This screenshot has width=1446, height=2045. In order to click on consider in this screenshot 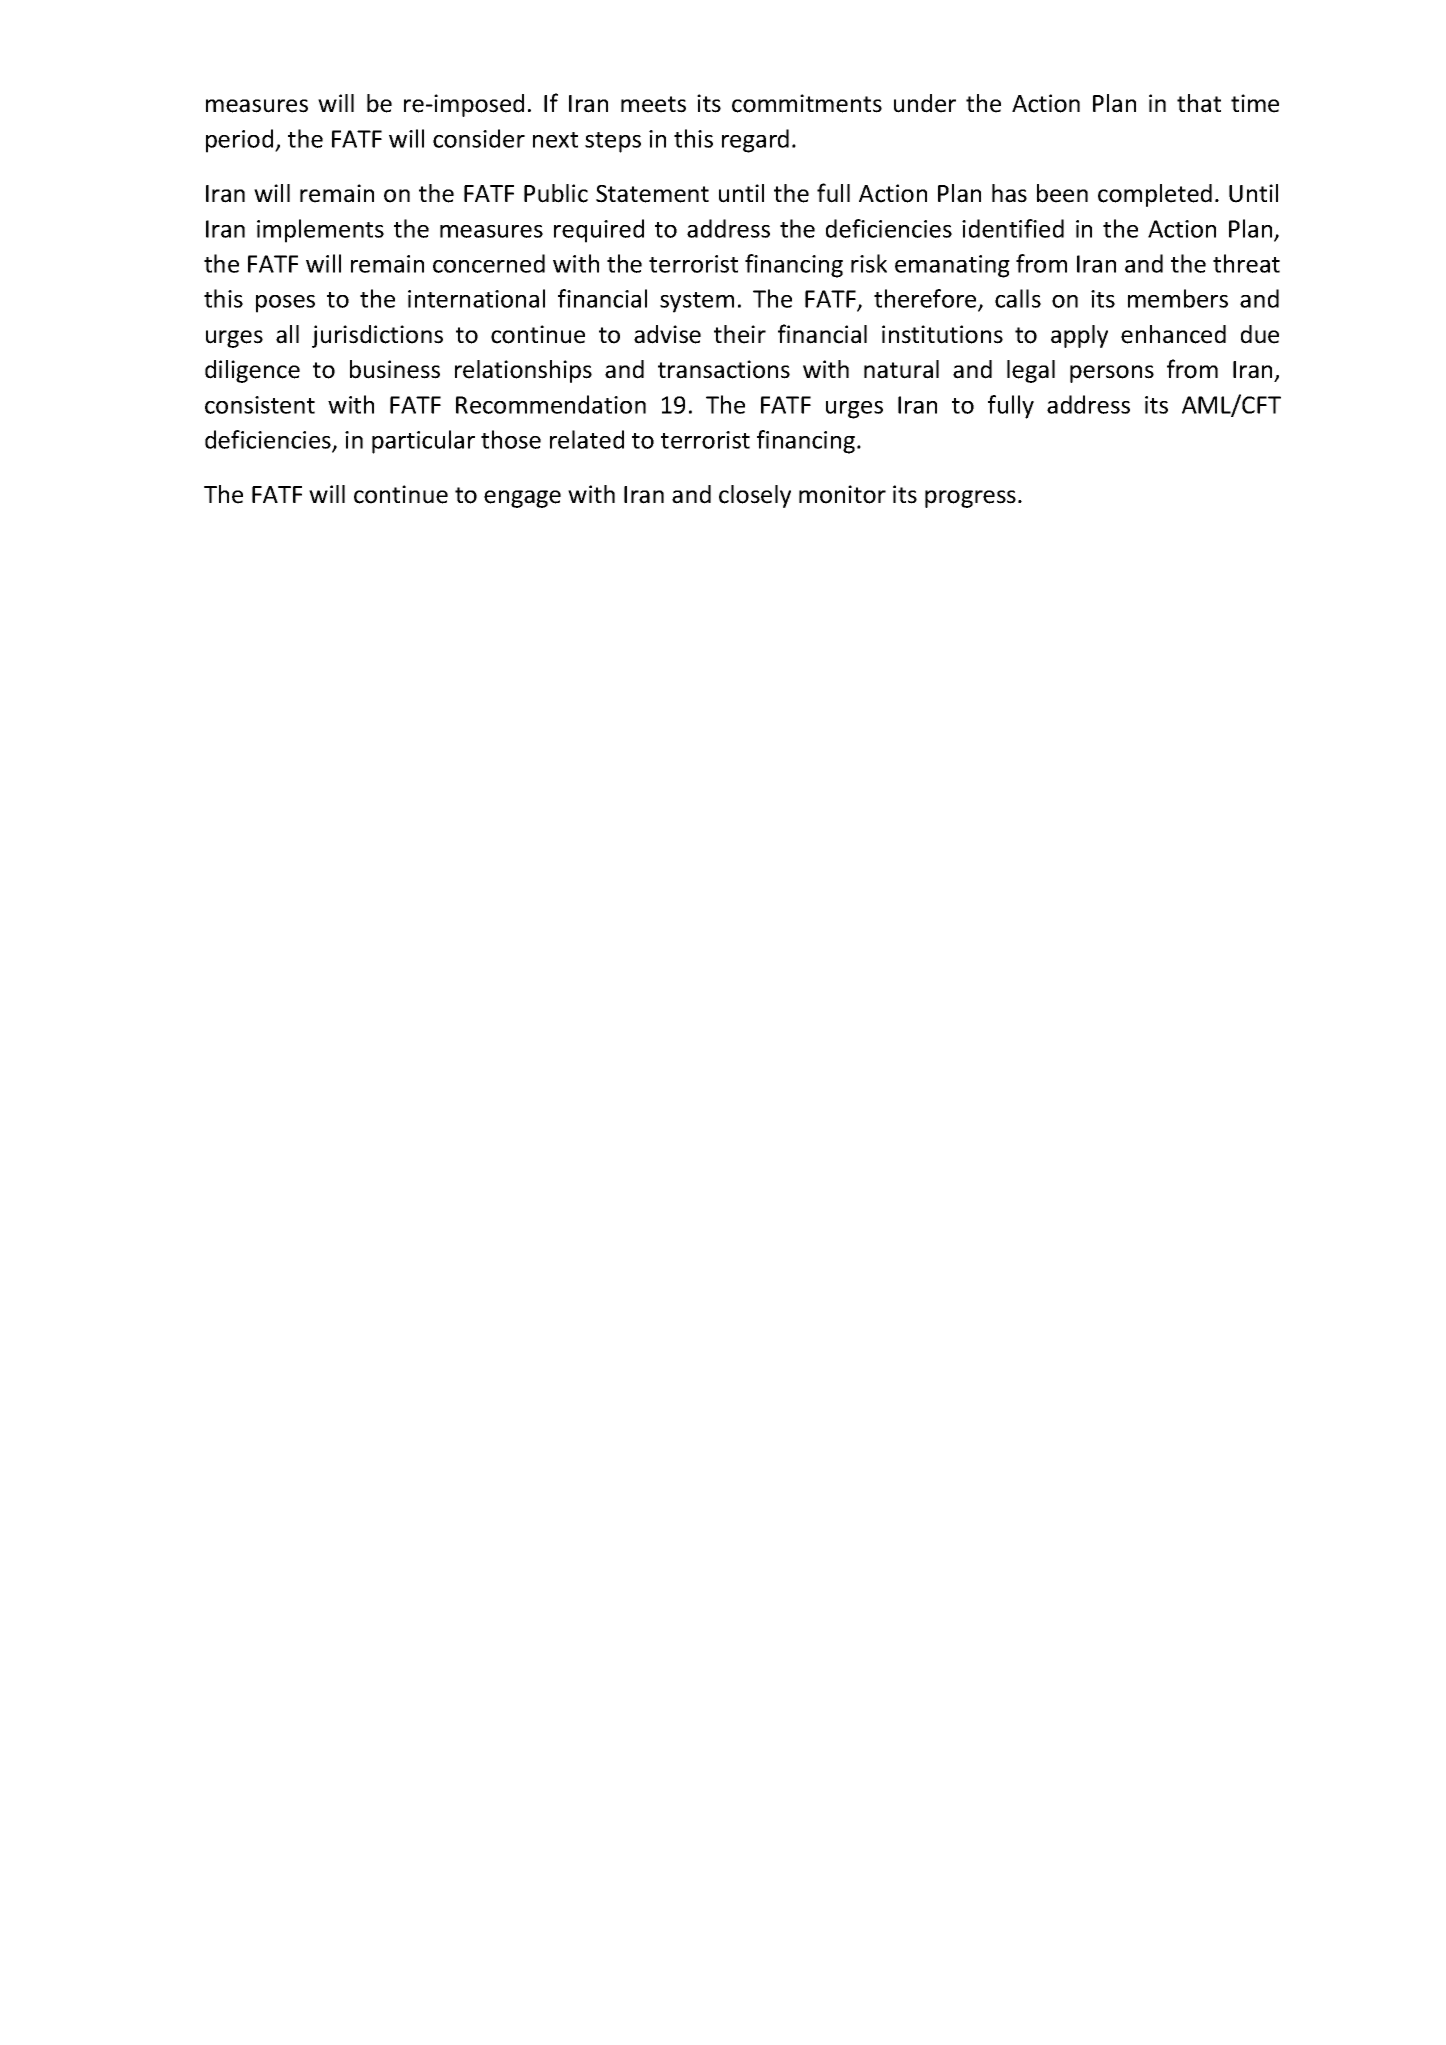, I will do `click(479, 138)`.
